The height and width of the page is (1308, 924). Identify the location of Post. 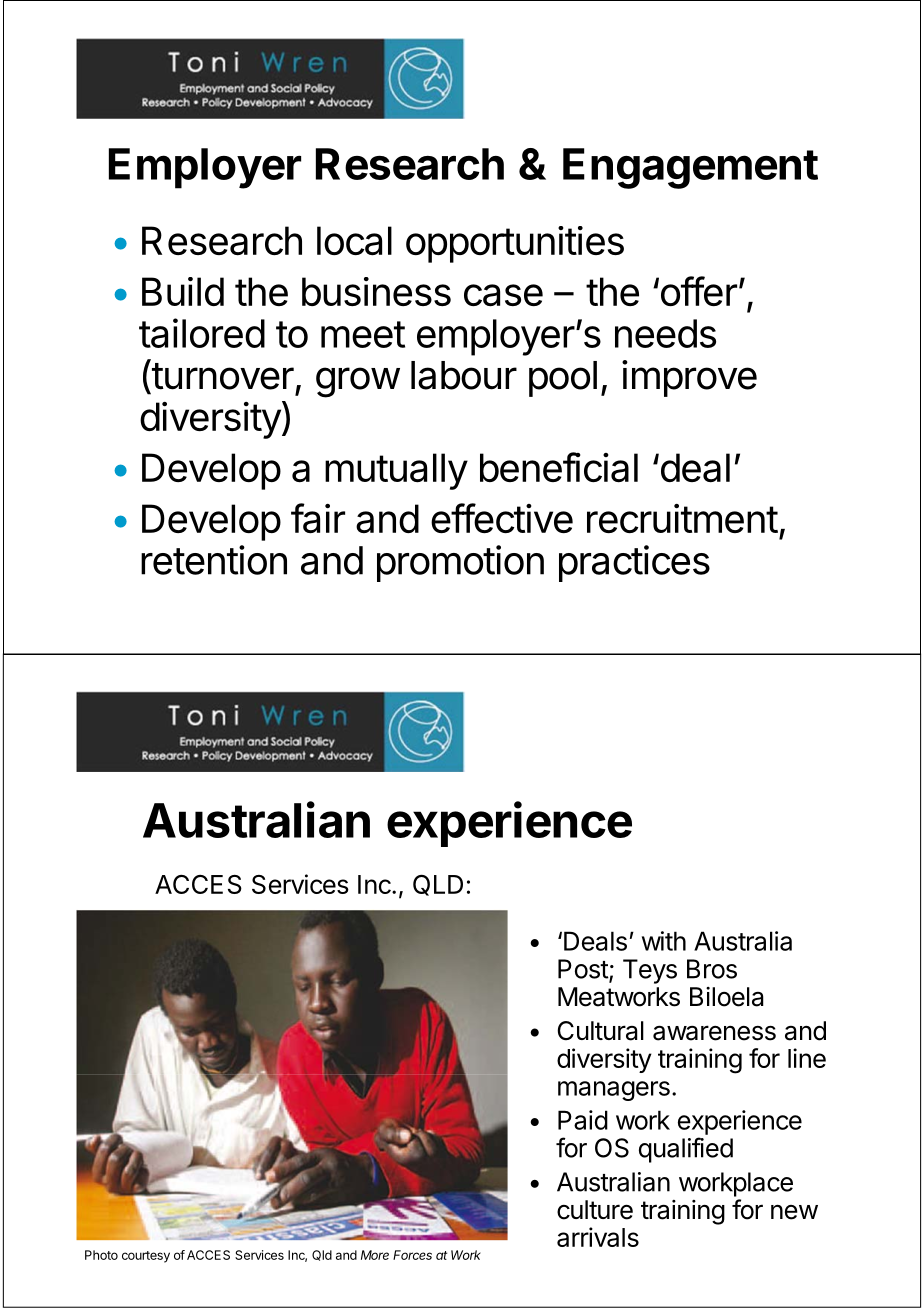
(584, 970).
